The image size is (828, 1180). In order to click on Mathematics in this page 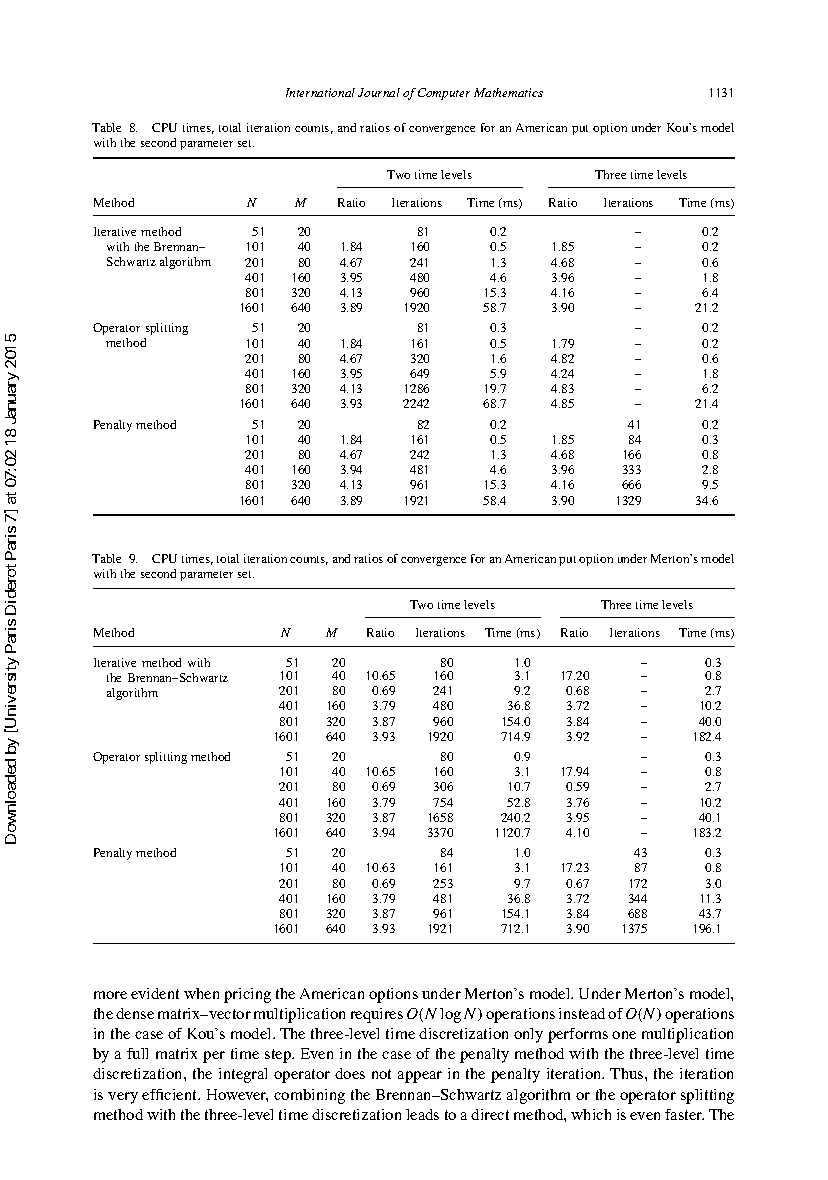, I will do `click(508, 92)`.
